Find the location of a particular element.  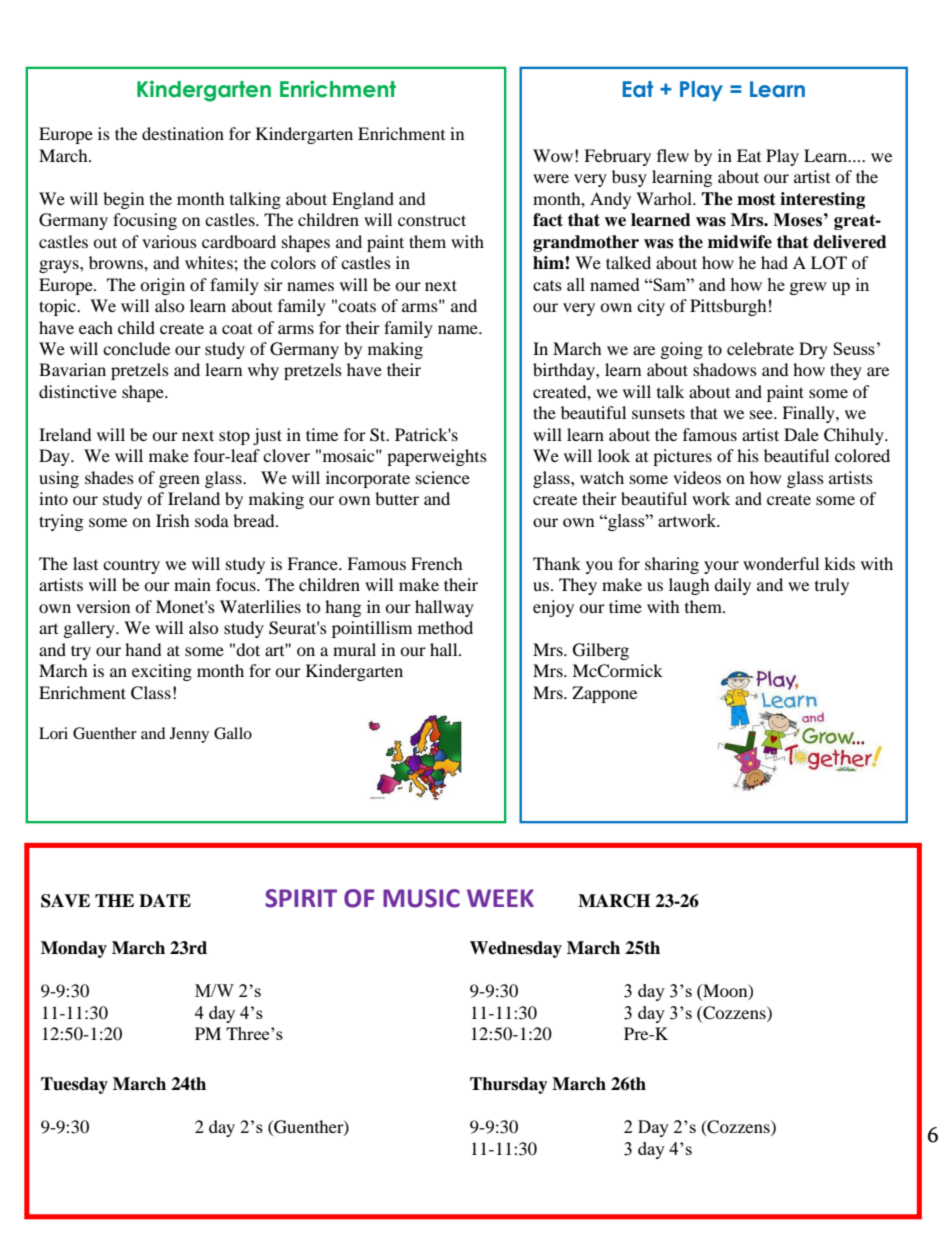

were is located at coordinates (551, 178).
